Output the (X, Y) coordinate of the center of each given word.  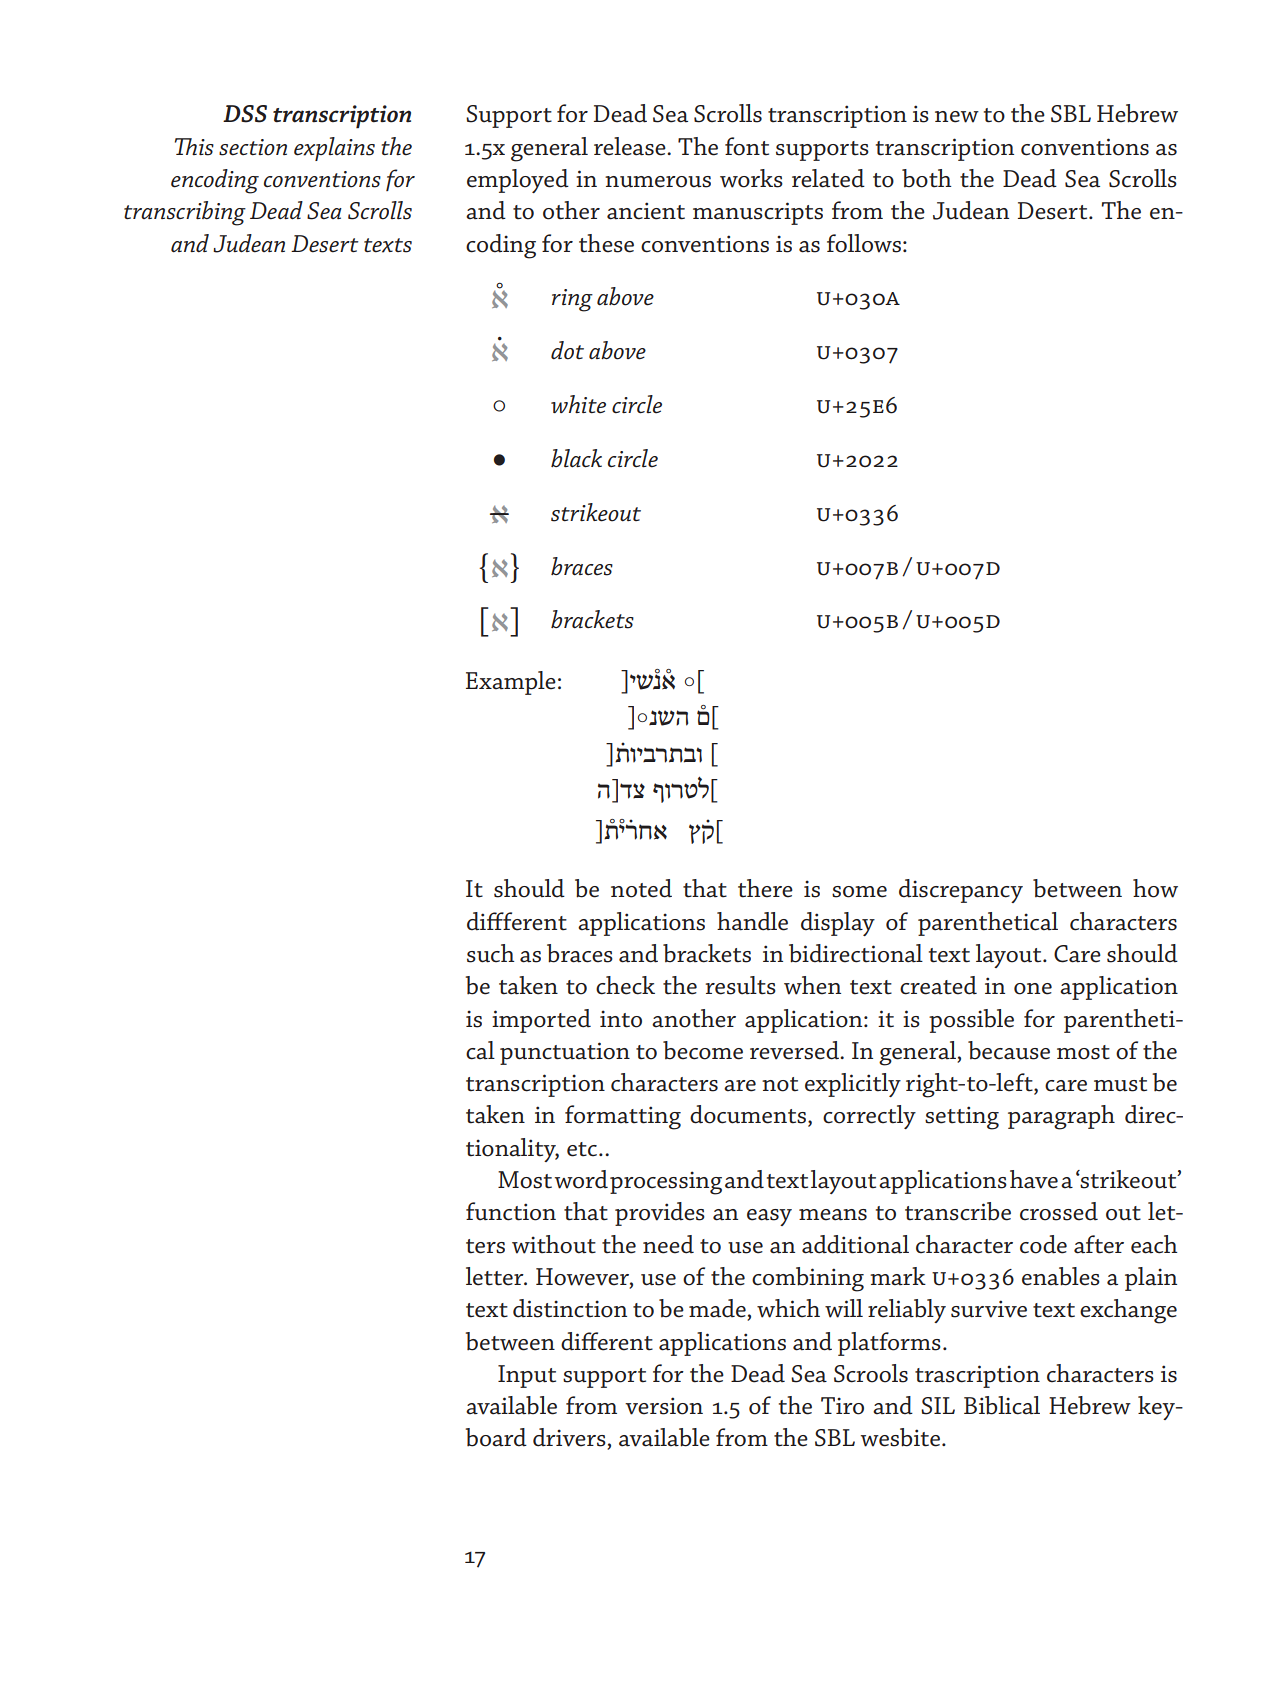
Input (527, 1376)
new (957, 117)
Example (511, 683)
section (253, 147)
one (1033, 989)
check (625, 985)
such (490, 953)
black (576, 458)
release (631, 146)
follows (864, 243)
